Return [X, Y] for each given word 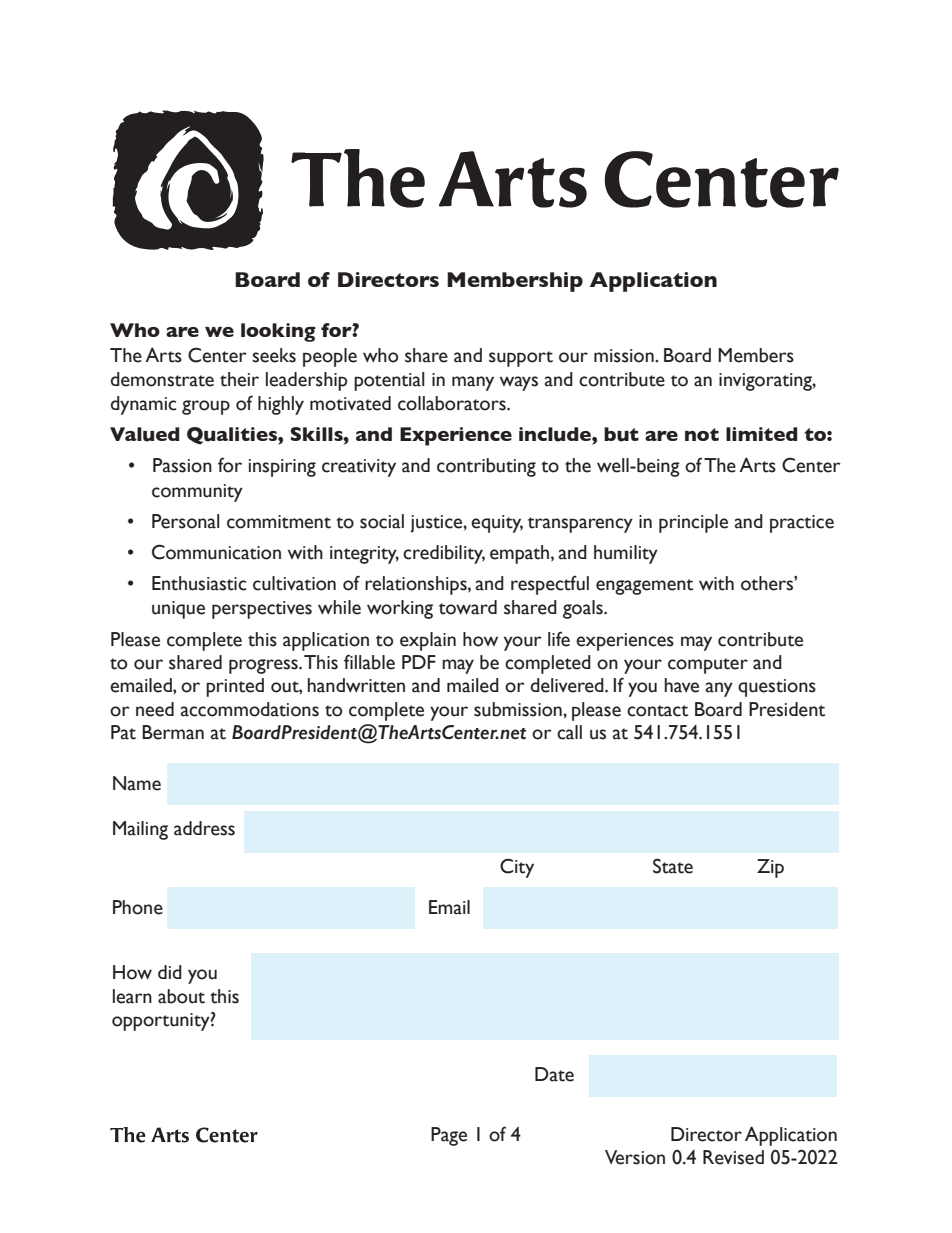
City [517, 868]
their [239, 379]
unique [178, 610]
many [473, 383]
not [702, 434]
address [204, 828]
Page [449, 1136]
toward [468, 607]
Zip [770, 868]
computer [708, 666]
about [181, 996]
